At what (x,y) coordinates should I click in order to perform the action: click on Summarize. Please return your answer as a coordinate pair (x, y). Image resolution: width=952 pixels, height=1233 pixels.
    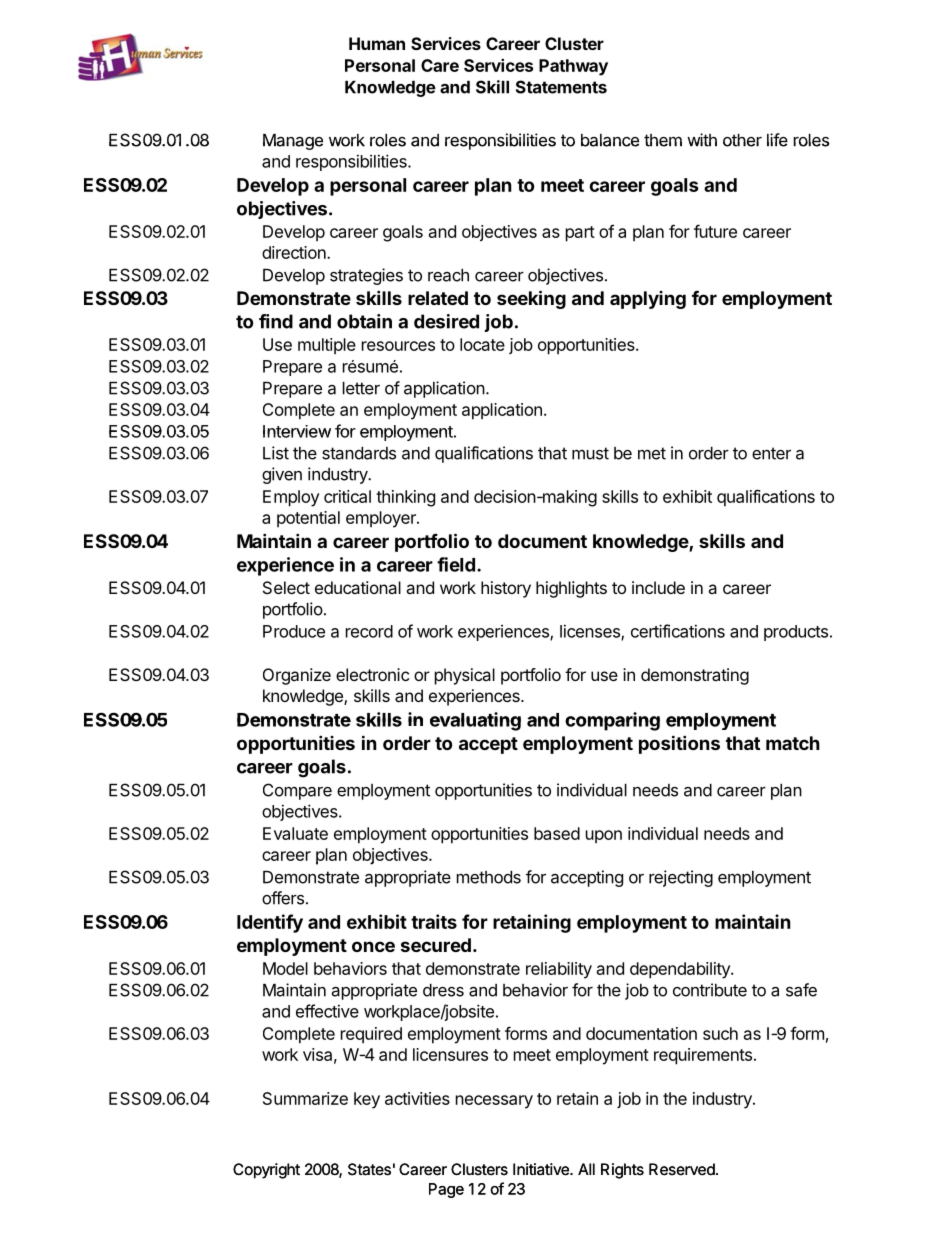
    Looking at the image, I should click on (305, 1098).
